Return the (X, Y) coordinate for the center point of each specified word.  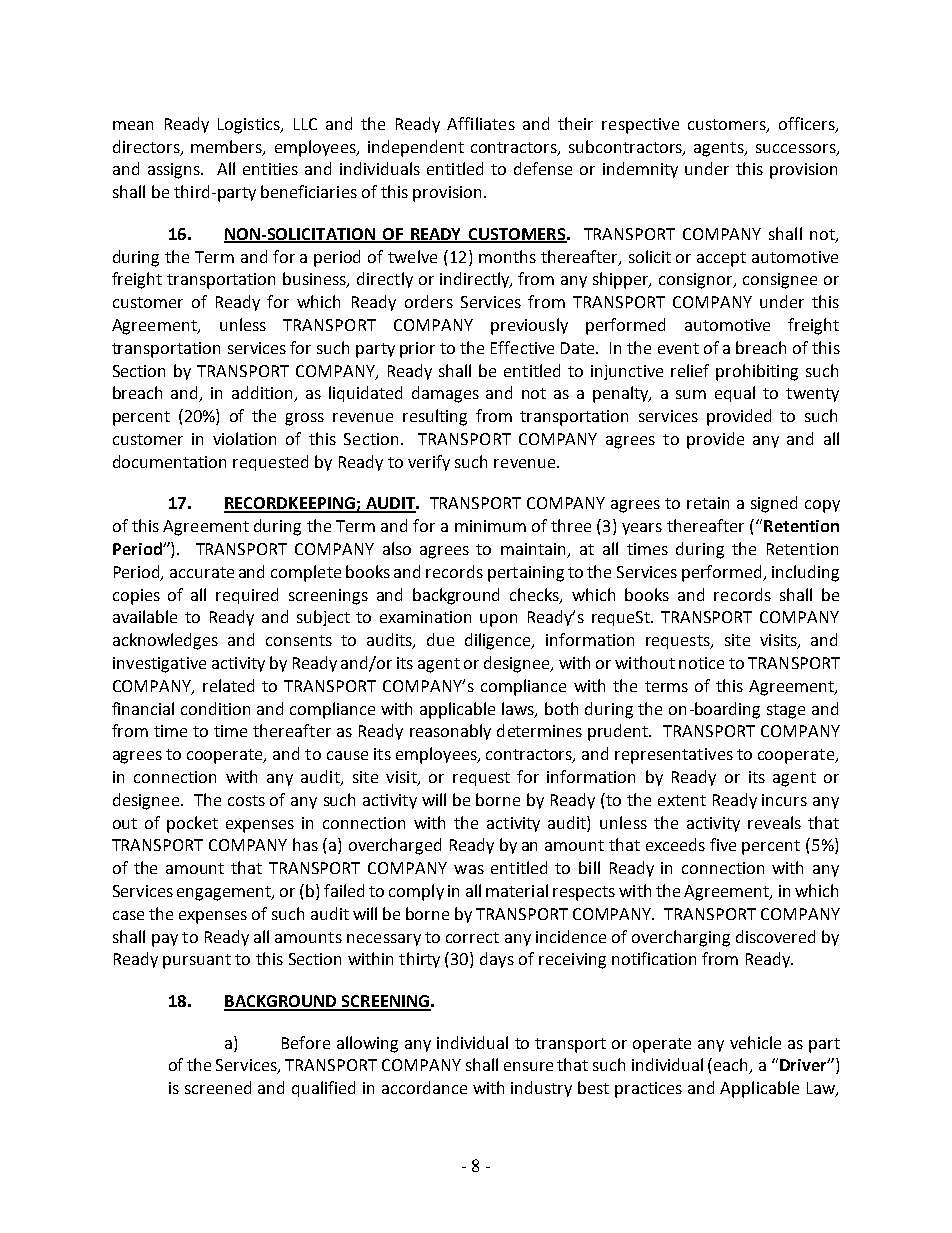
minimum (490, 526)
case (128, 915)
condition (215, 708)
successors (797, 149)
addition (264, 394)
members (227, 147)
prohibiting (757, 372)
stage (786, 711)
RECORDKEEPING (290, 504)
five (723, 844)
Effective (522, 347)
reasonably (450, 732)
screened (218, 1087)
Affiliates (481, 123)
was (469, 869)
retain (708, 503)
